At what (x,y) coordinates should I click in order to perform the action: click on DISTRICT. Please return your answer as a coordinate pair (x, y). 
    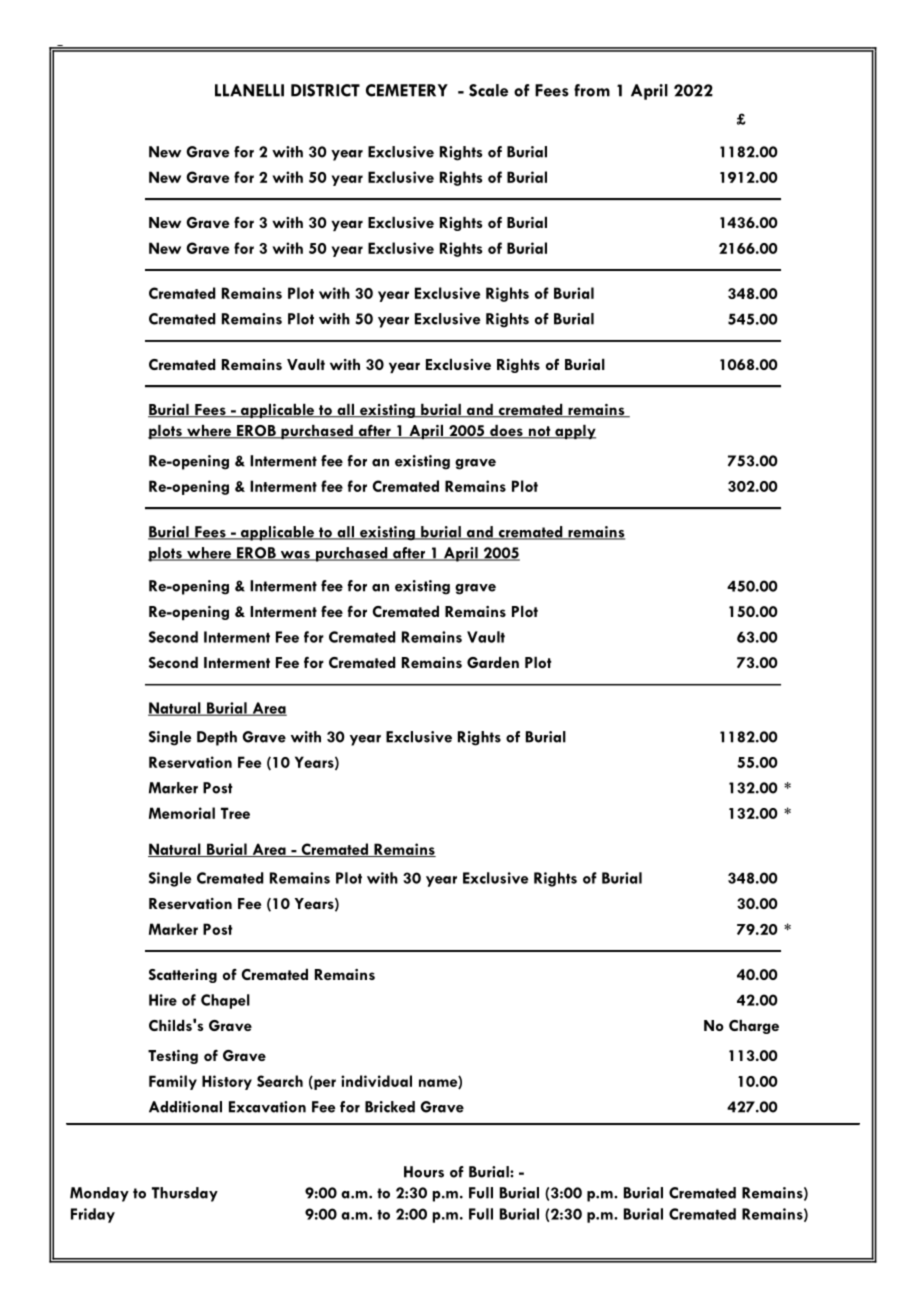
    Looking at the image, I should click on (325, 90).
